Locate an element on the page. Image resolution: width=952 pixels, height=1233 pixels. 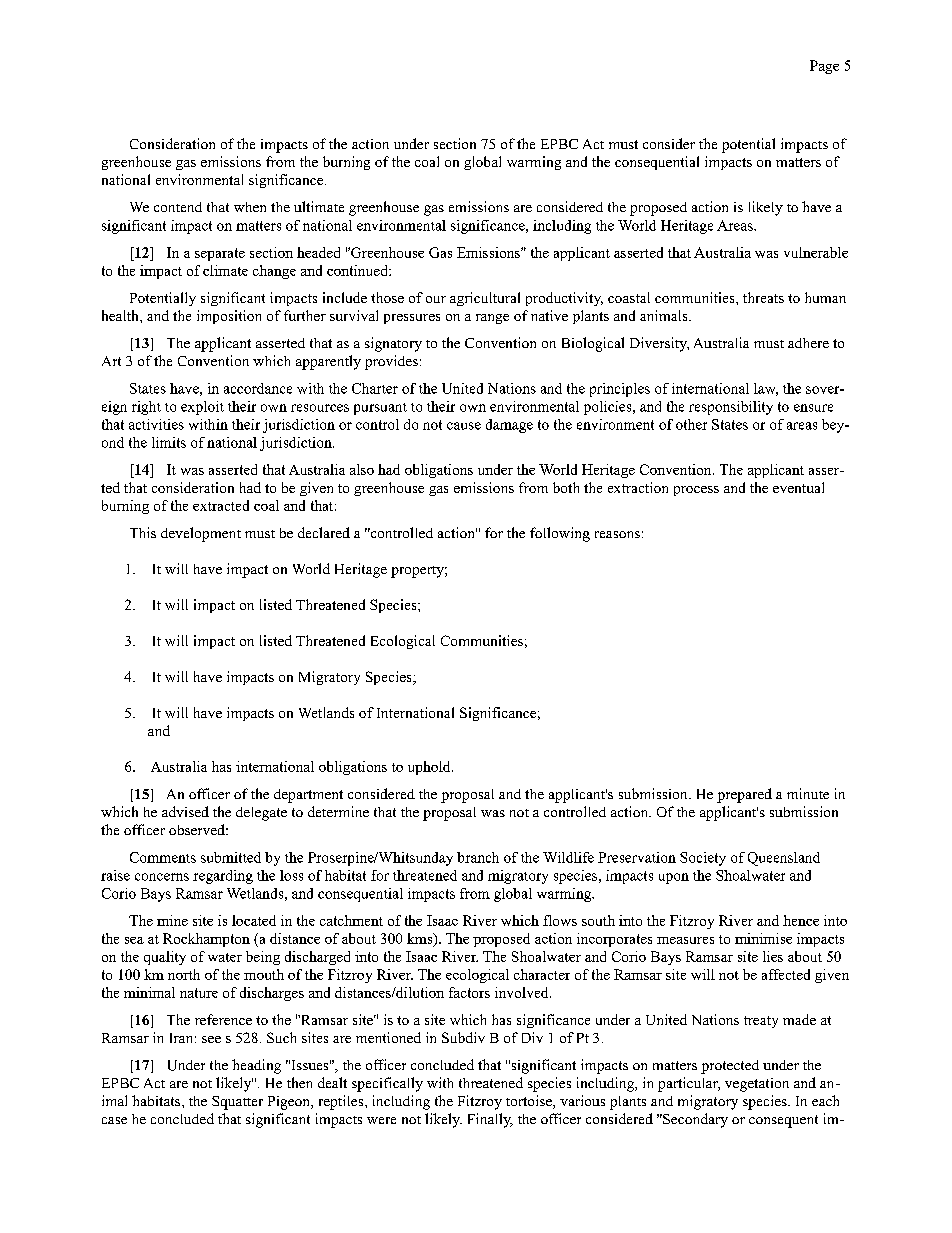
Page is located at coordinates (824, 67).
